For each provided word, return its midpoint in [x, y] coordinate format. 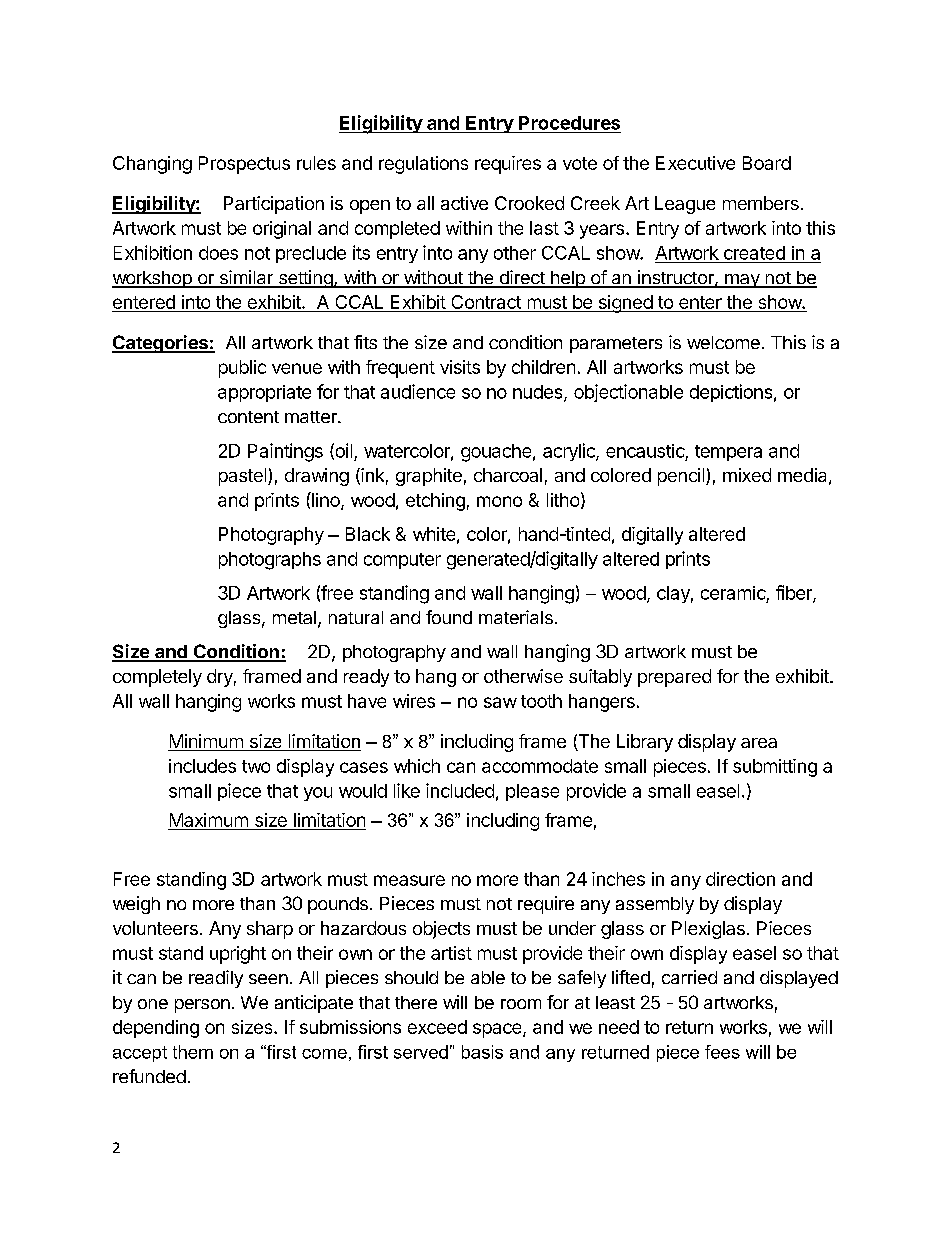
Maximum [209, 821]
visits [460, 367]
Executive [695, 163]
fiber [795, 593]
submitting [775, 768]
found [449, 617]
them [193, 1052]
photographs [270, 561]
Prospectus [244, 165]
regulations [423, 165]
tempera [728, 453]
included [460, 790]
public [242, 369]
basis [482, 1052]
